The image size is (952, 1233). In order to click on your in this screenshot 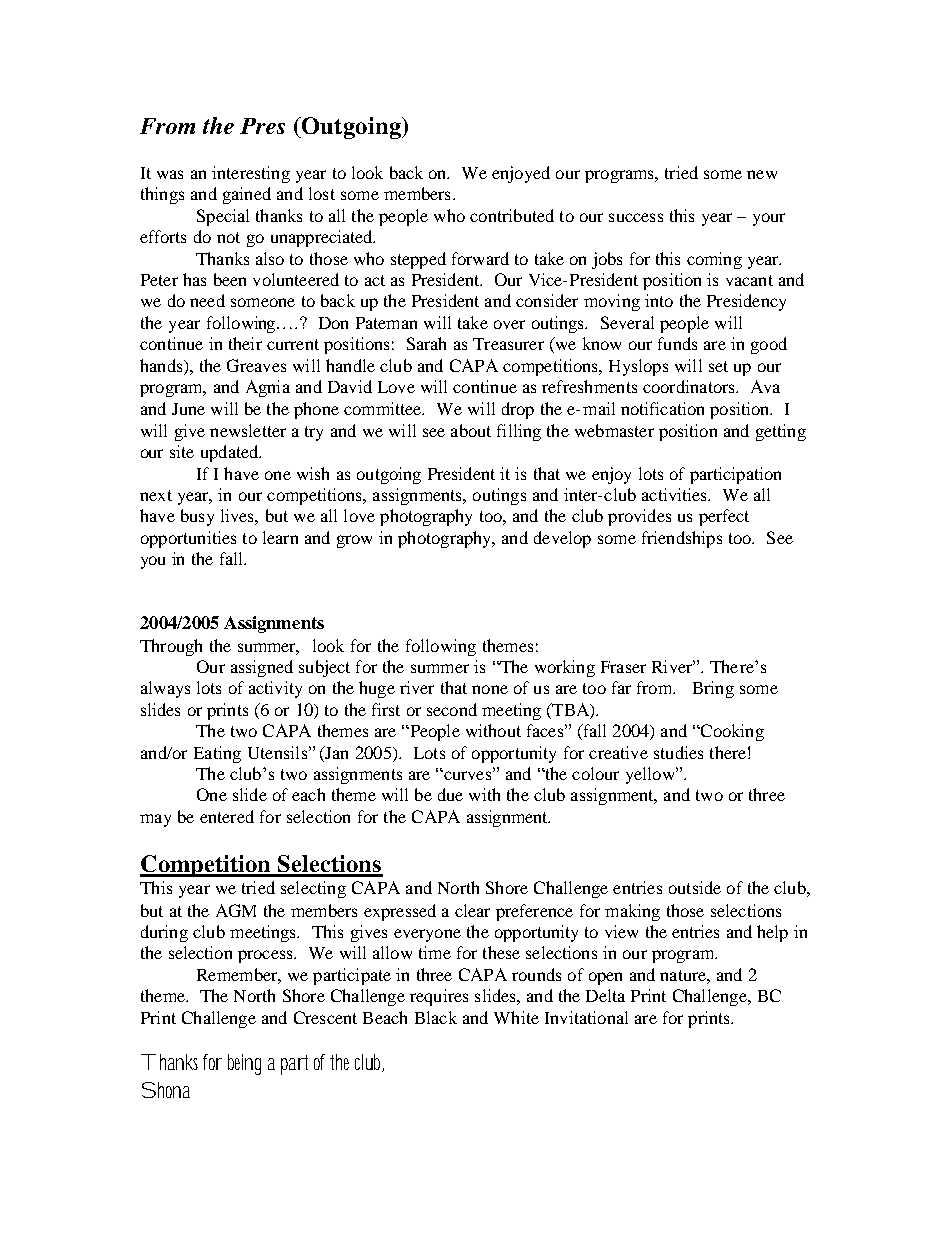, I will do `click(769, 219)`.
